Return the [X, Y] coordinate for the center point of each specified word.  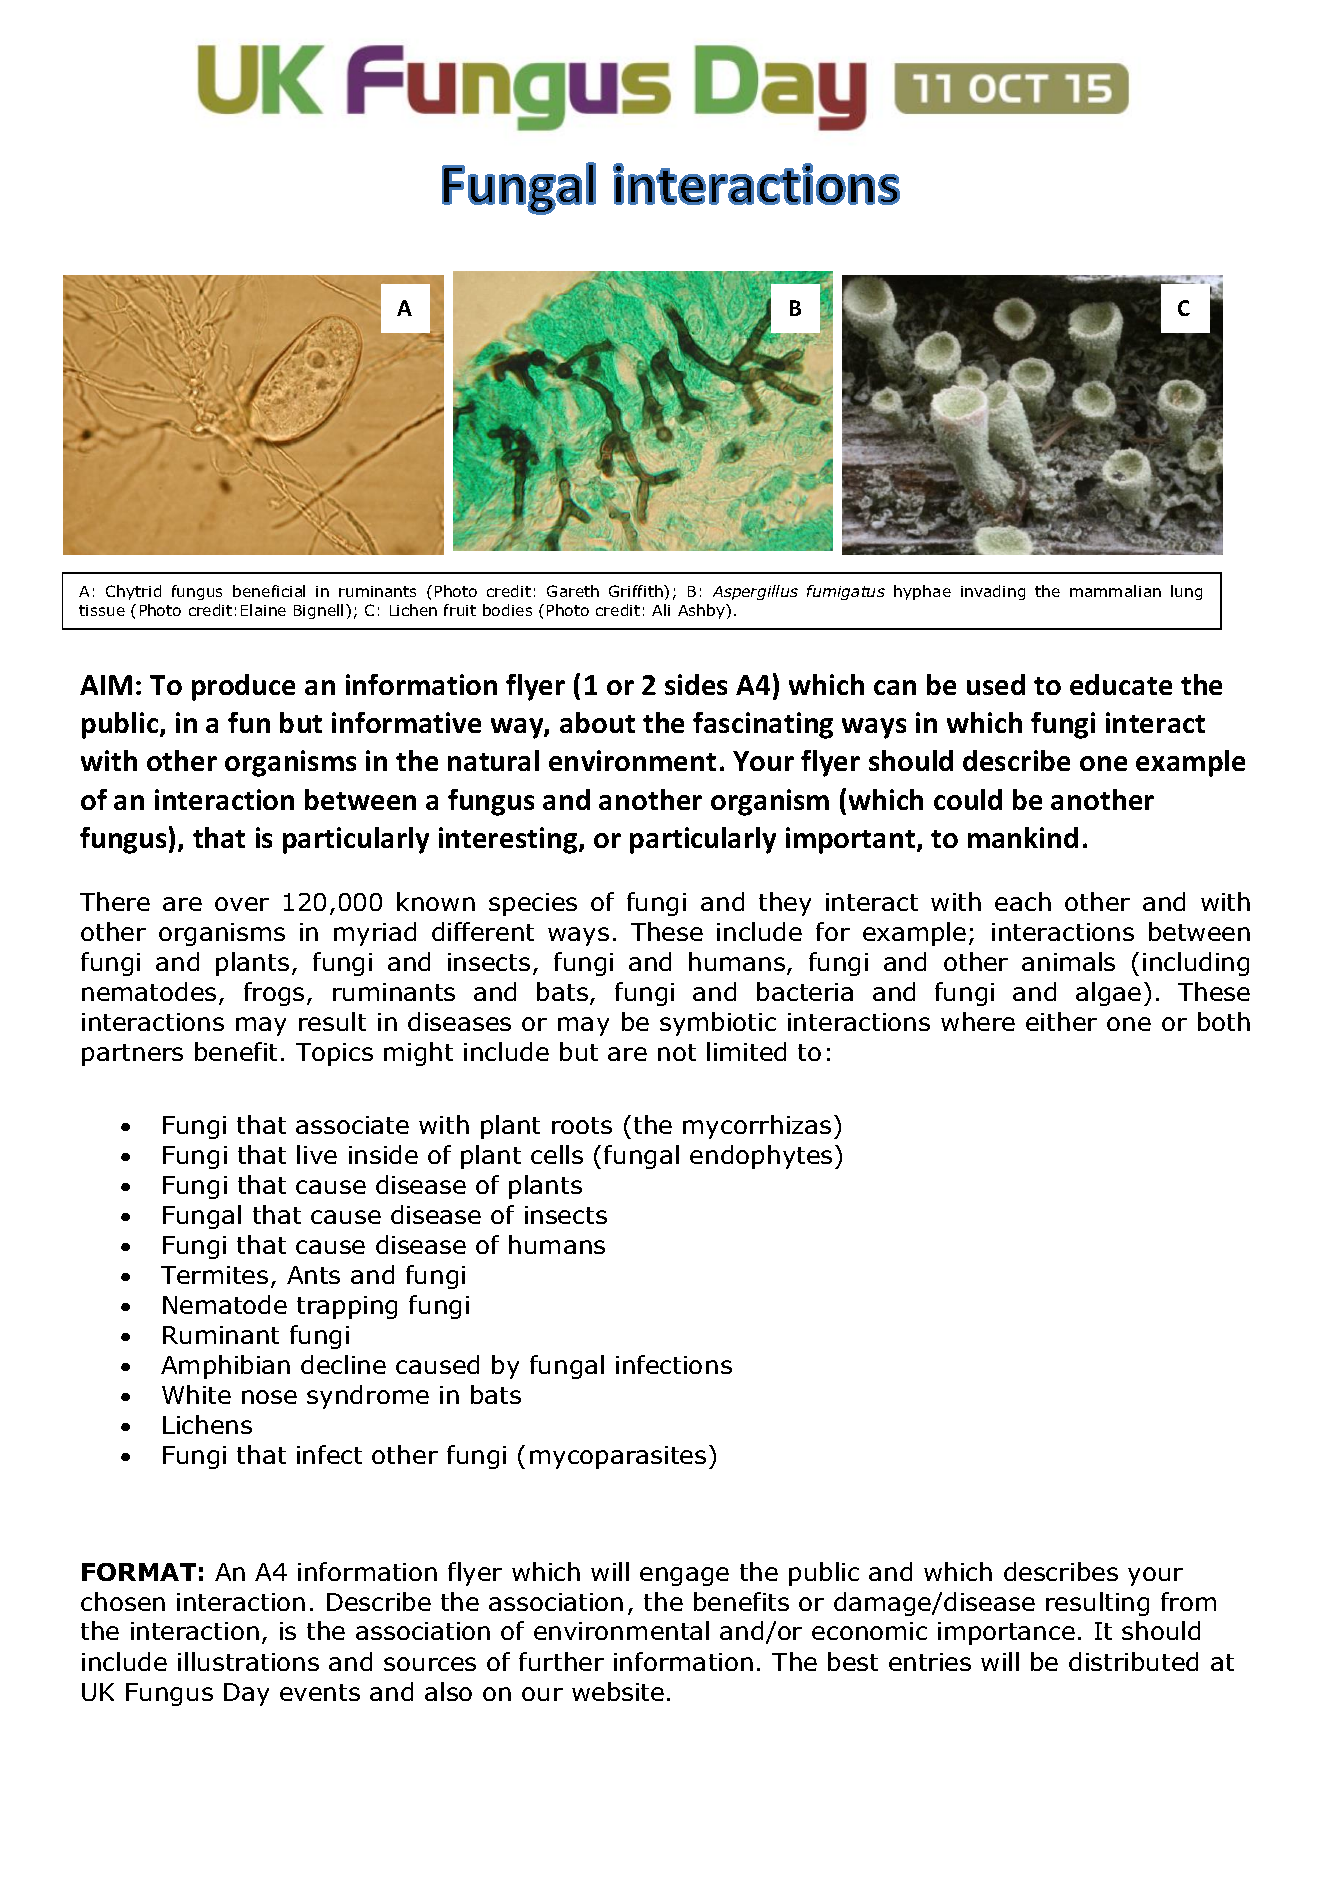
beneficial [269, 591]
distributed [1133, 1661]
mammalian [1115, 591]
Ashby [702, 611]
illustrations [248, 1661]
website [618, 1691]
